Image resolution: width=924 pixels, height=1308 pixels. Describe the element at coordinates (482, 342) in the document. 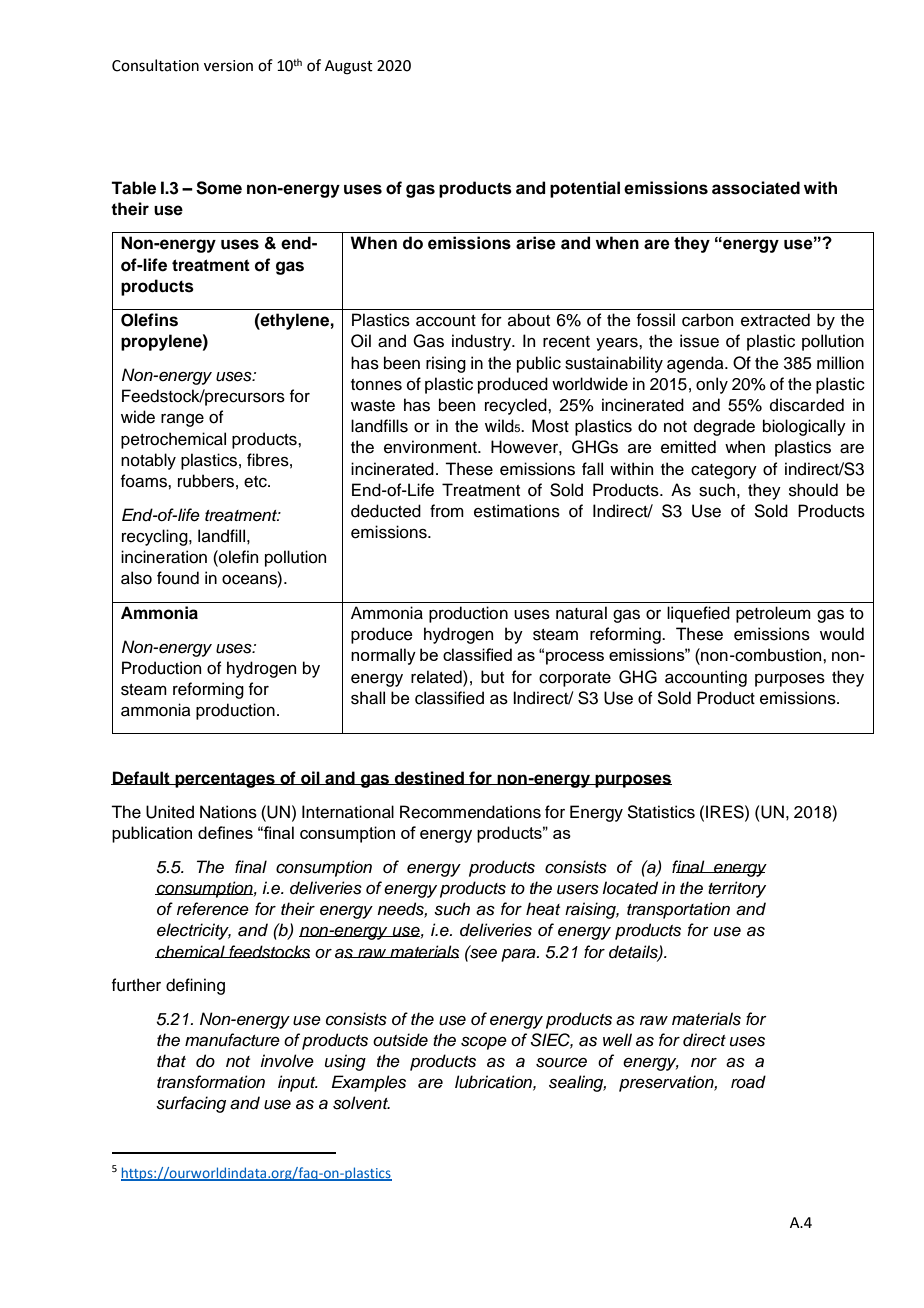

I see `industry` at that location.
